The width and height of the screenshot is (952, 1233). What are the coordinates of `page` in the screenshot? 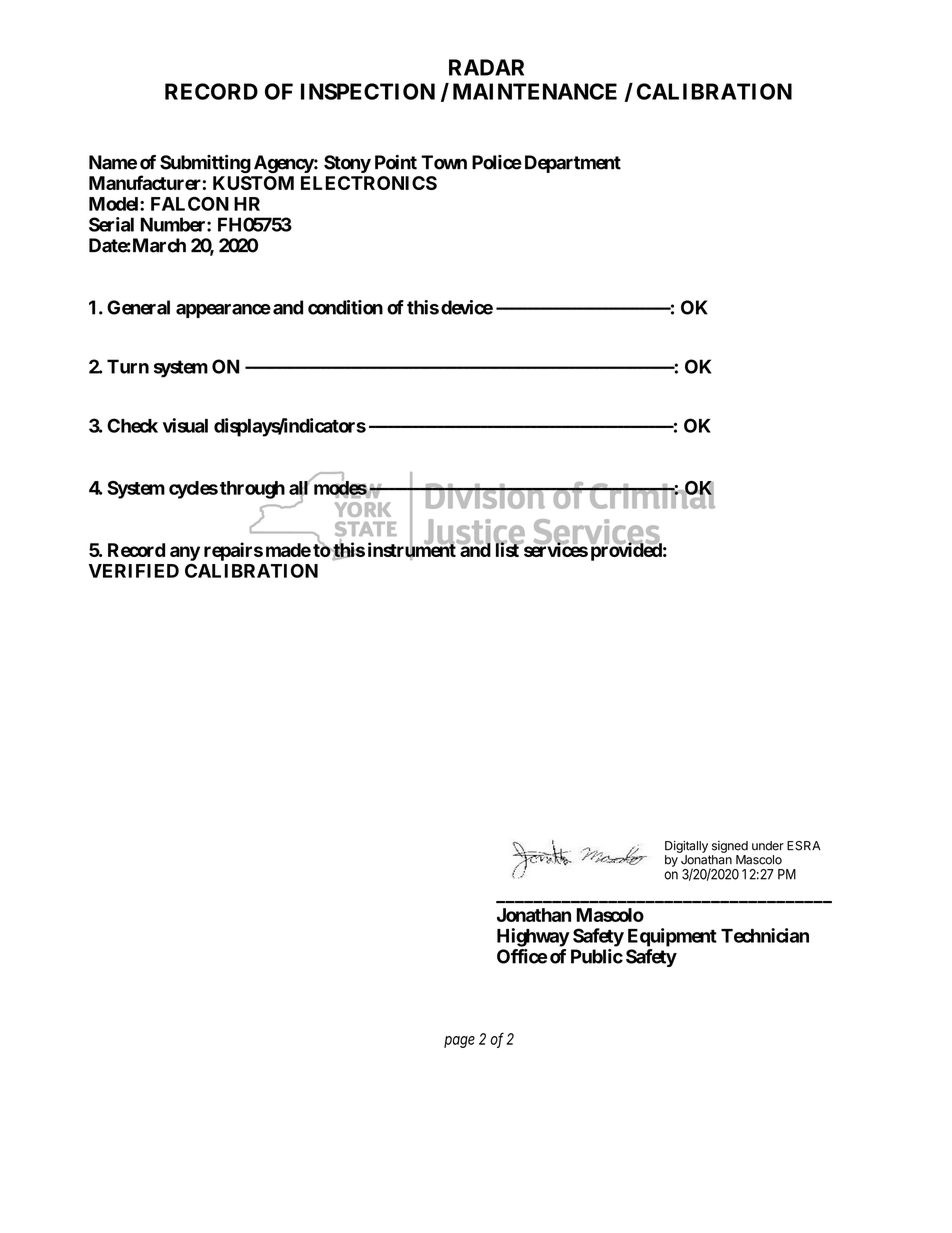 It's located at (459, 1042).
